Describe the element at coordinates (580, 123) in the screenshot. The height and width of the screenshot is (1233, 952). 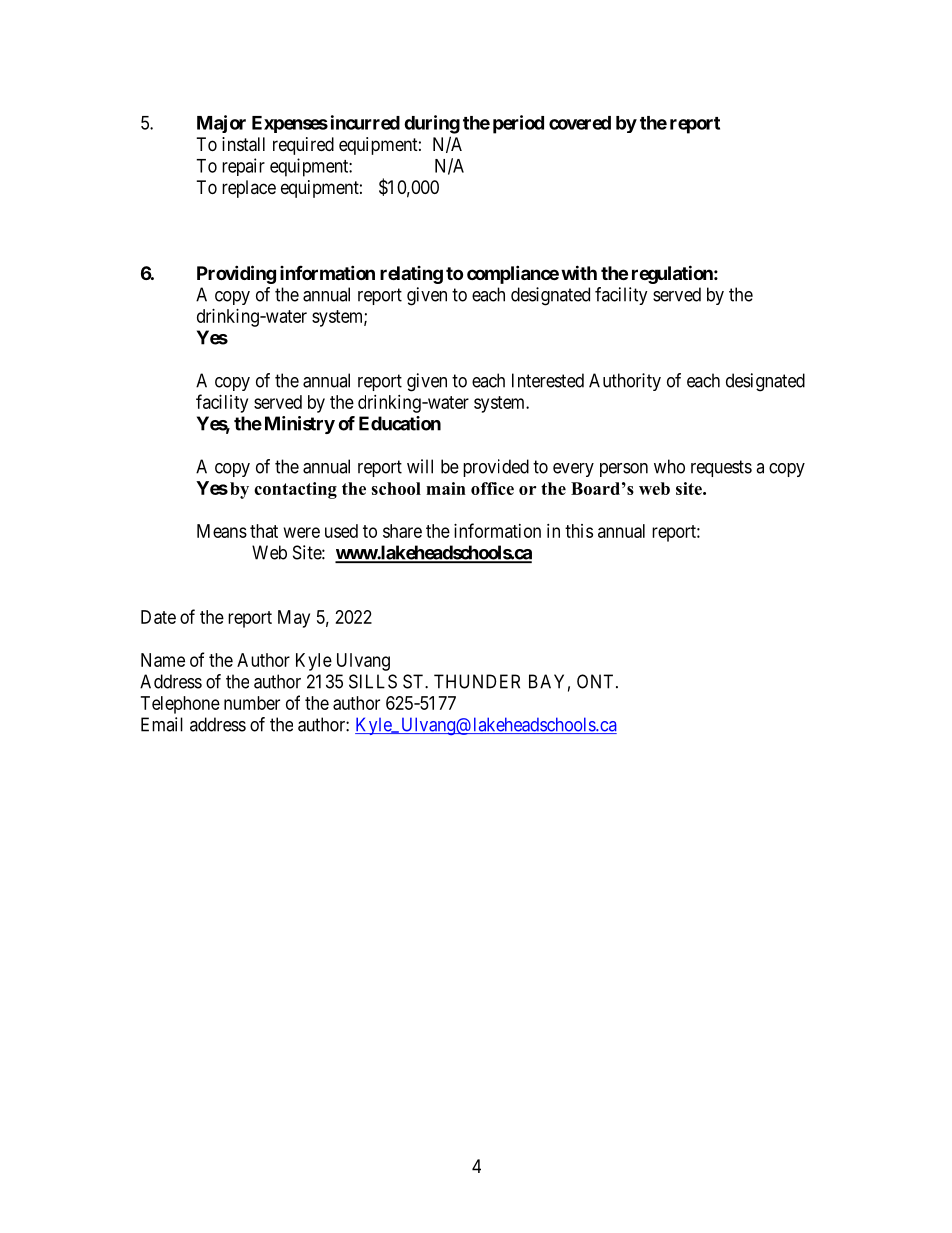
I see `covered` at that location.
